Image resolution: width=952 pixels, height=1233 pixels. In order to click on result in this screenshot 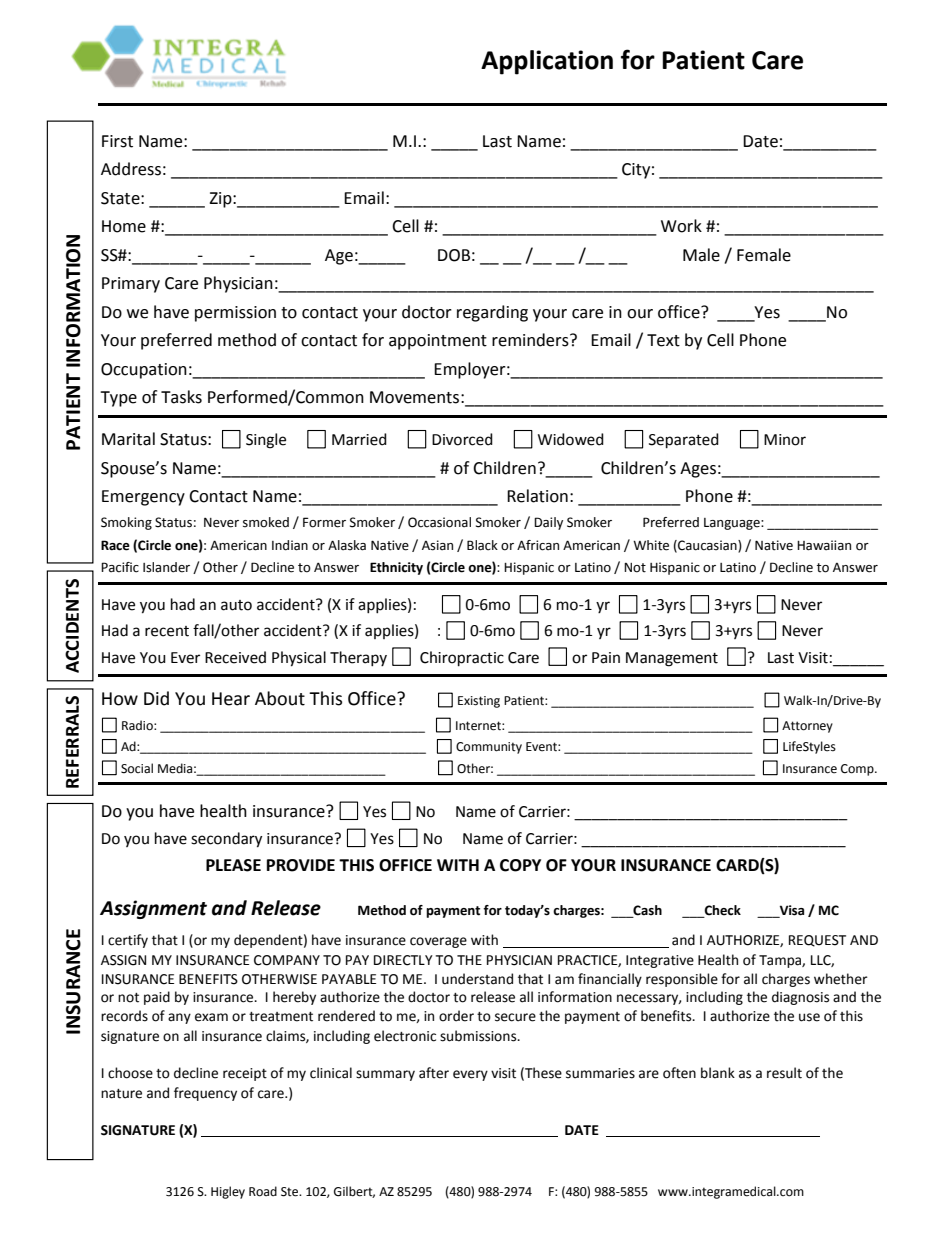, I will do `click(784, 1073)`.
